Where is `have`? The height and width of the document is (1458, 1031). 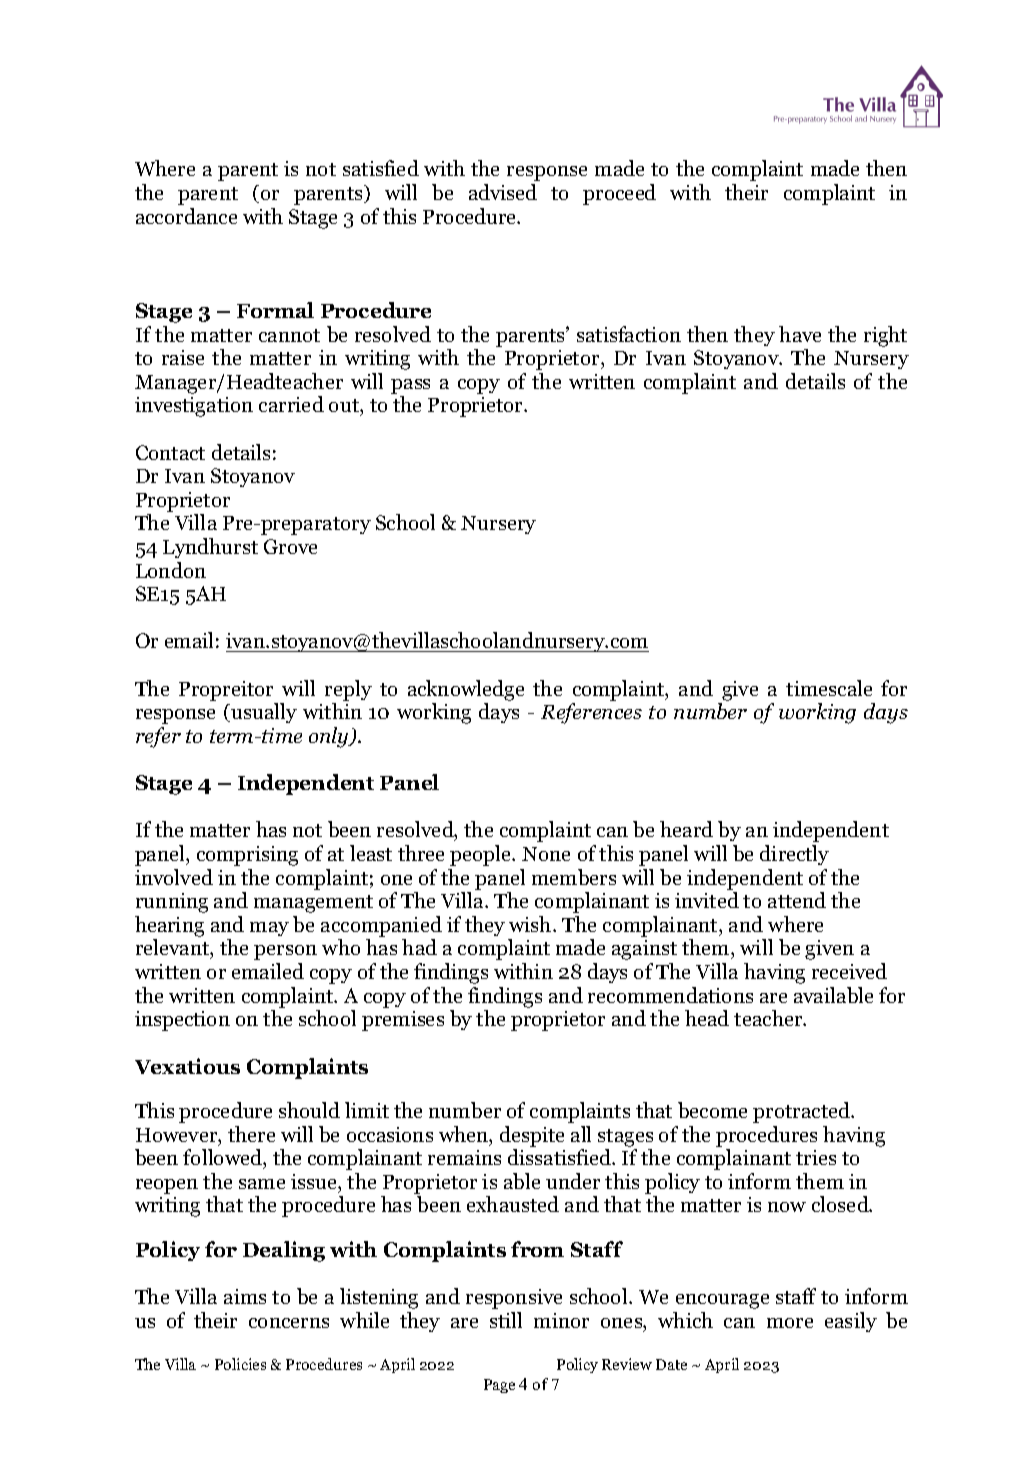 have is located at coordinates (800, 334).
